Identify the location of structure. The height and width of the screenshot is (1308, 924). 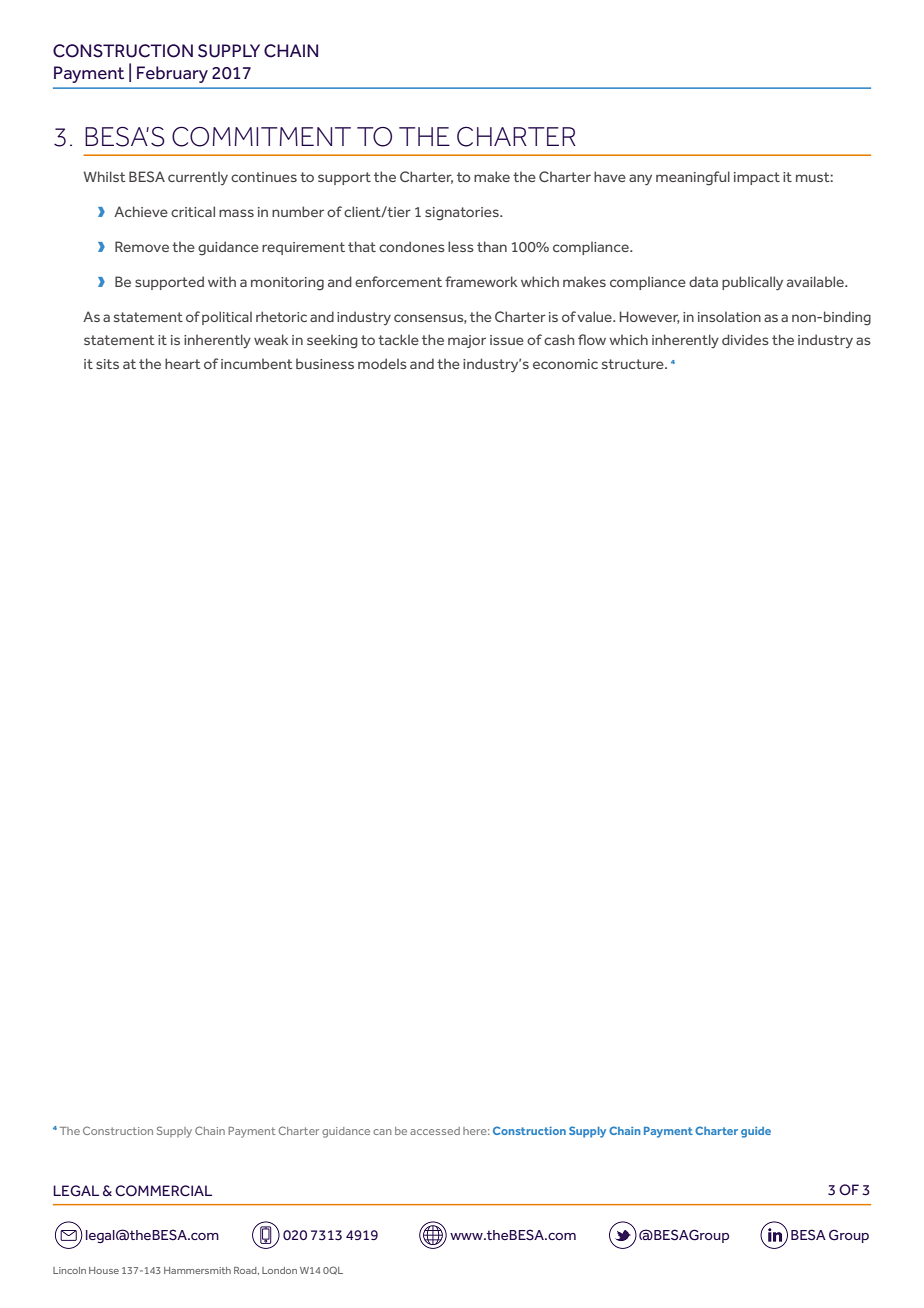
(634, 364).
